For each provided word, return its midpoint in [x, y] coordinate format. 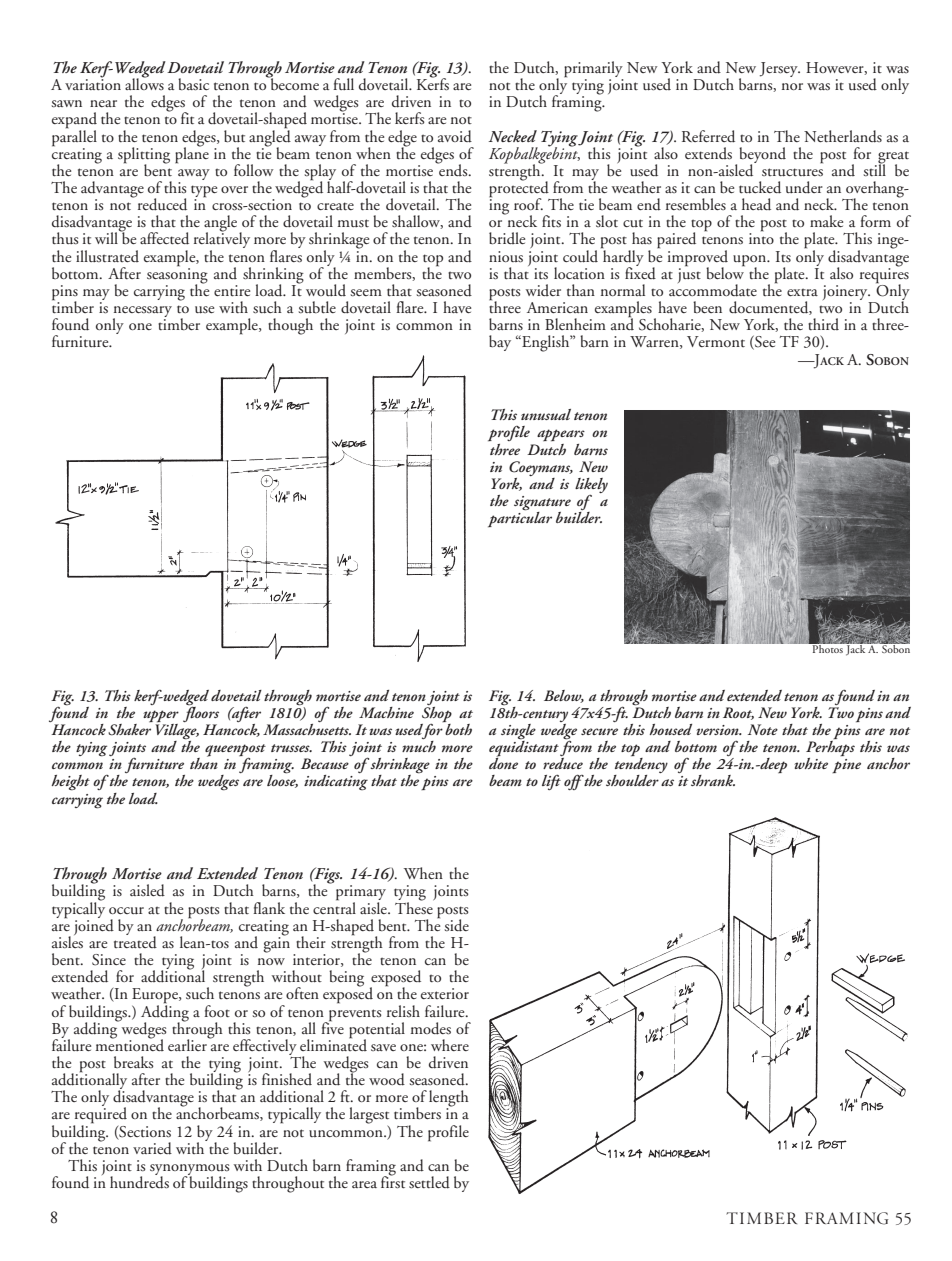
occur [126, 910]
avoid [455, 136]
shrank [713, 780]
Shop [437, 713]
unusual [546, 414]
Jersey [780, 69]
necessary [142, 313]
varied [152, 1148]
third [823, 324]
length [449, 1099]
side [456, 925]
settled [429, 1182]
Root [738, 713]
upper [161, 716]
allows [144, 83]
